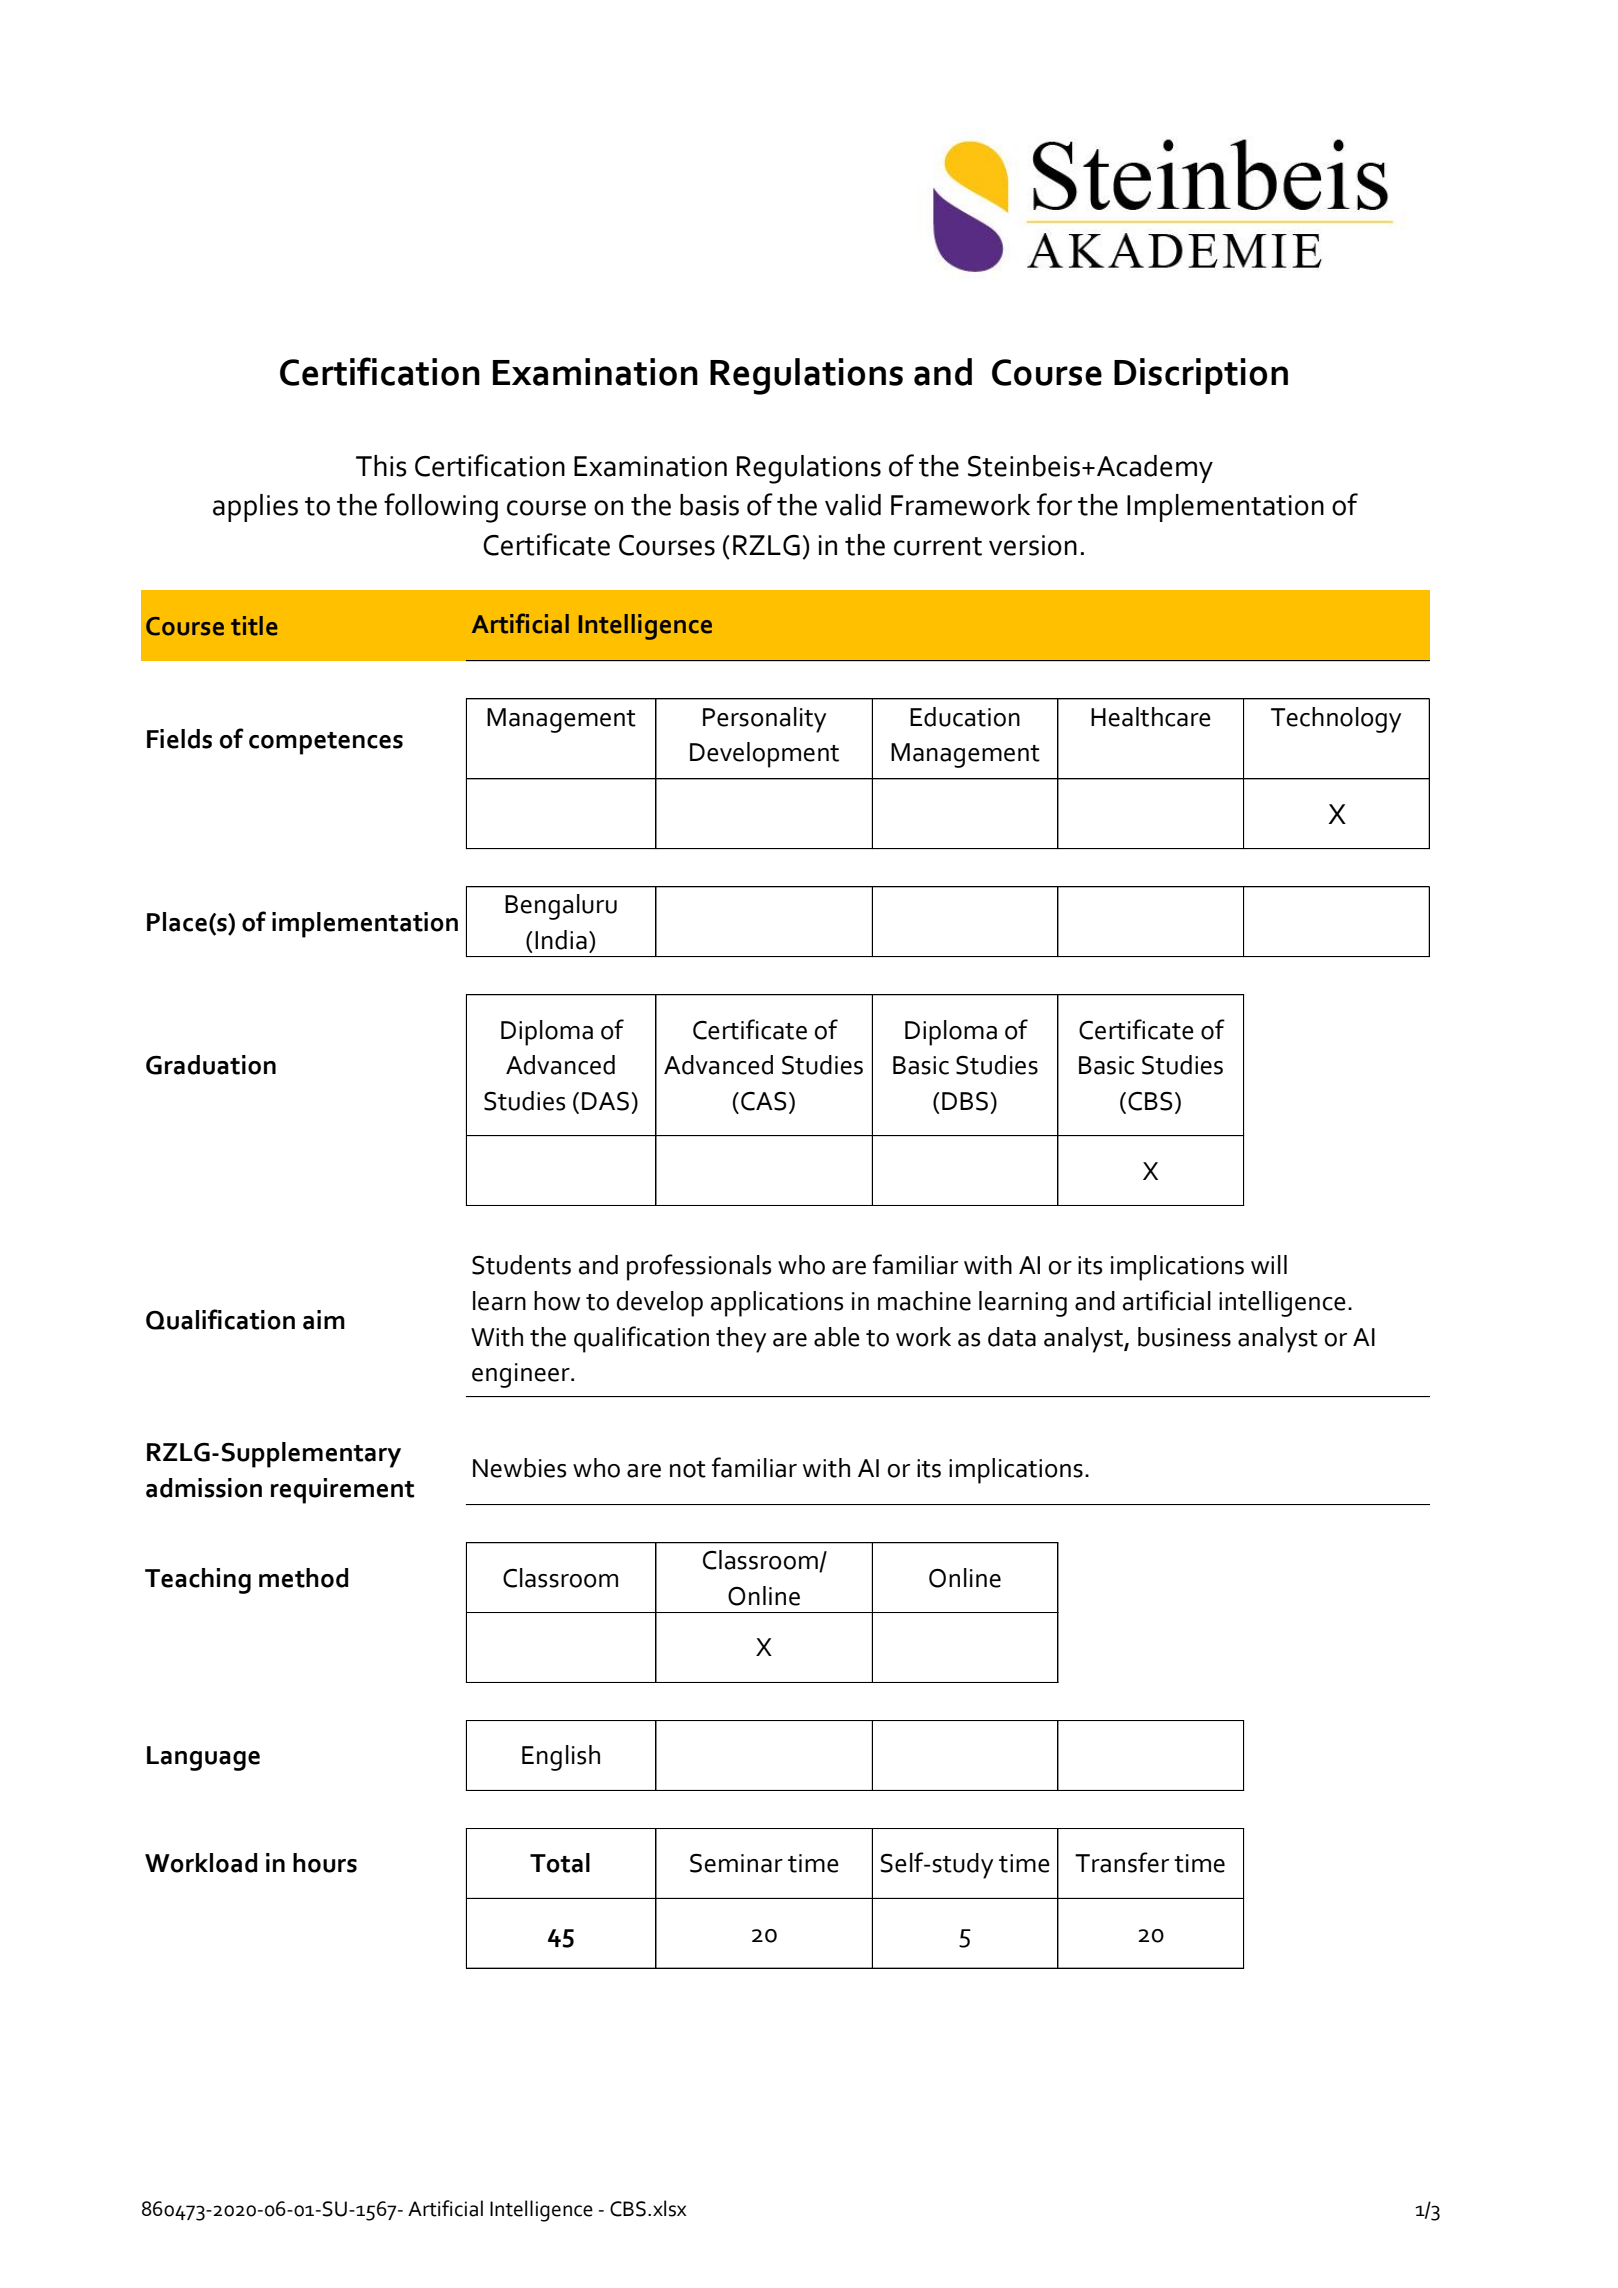 This screenshot has width=1618, height=2288. Describe the element at coordinates (381, 466) in the screenshot. I see `This` at that location.
